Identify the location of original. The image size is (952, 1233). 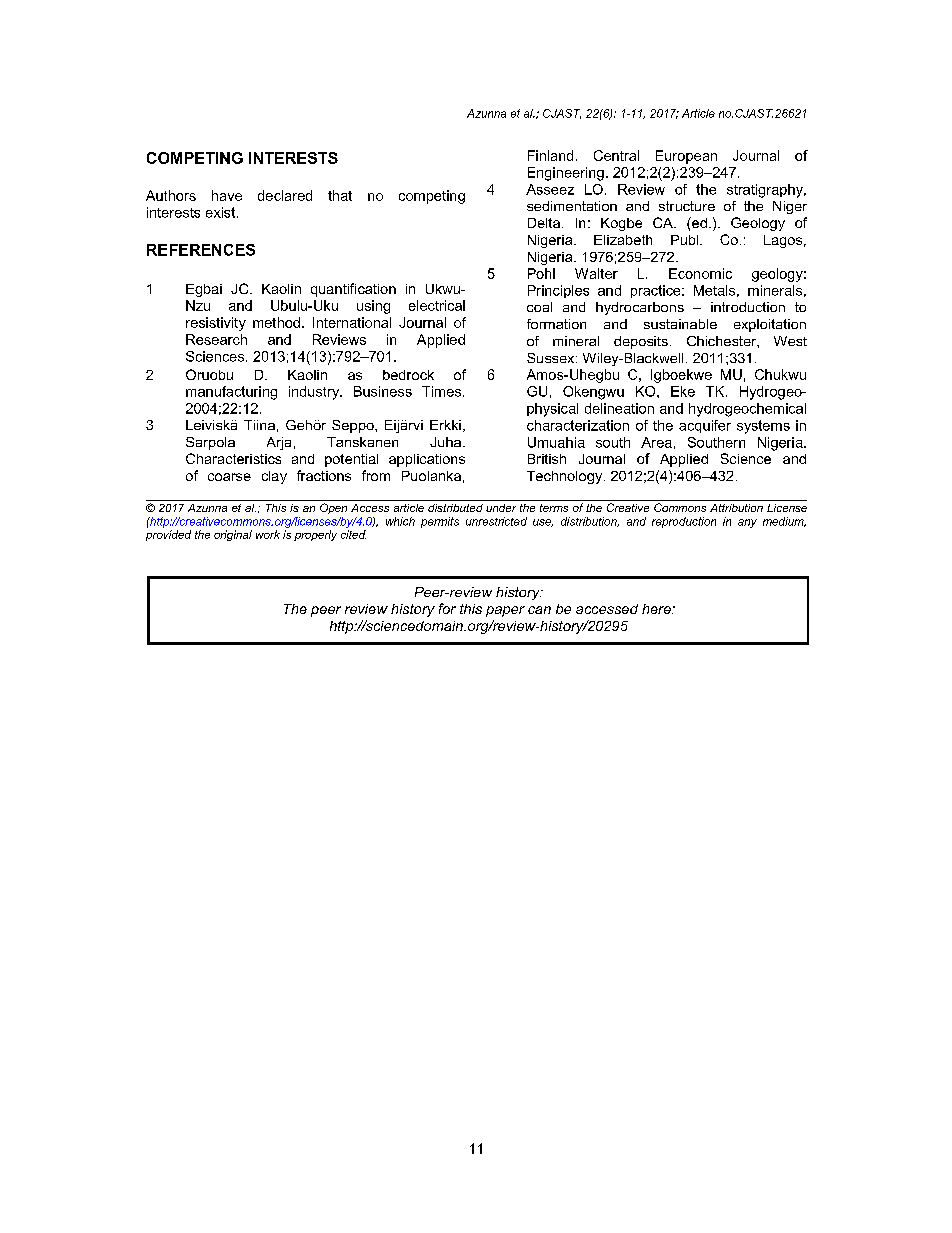
(233, 535).
